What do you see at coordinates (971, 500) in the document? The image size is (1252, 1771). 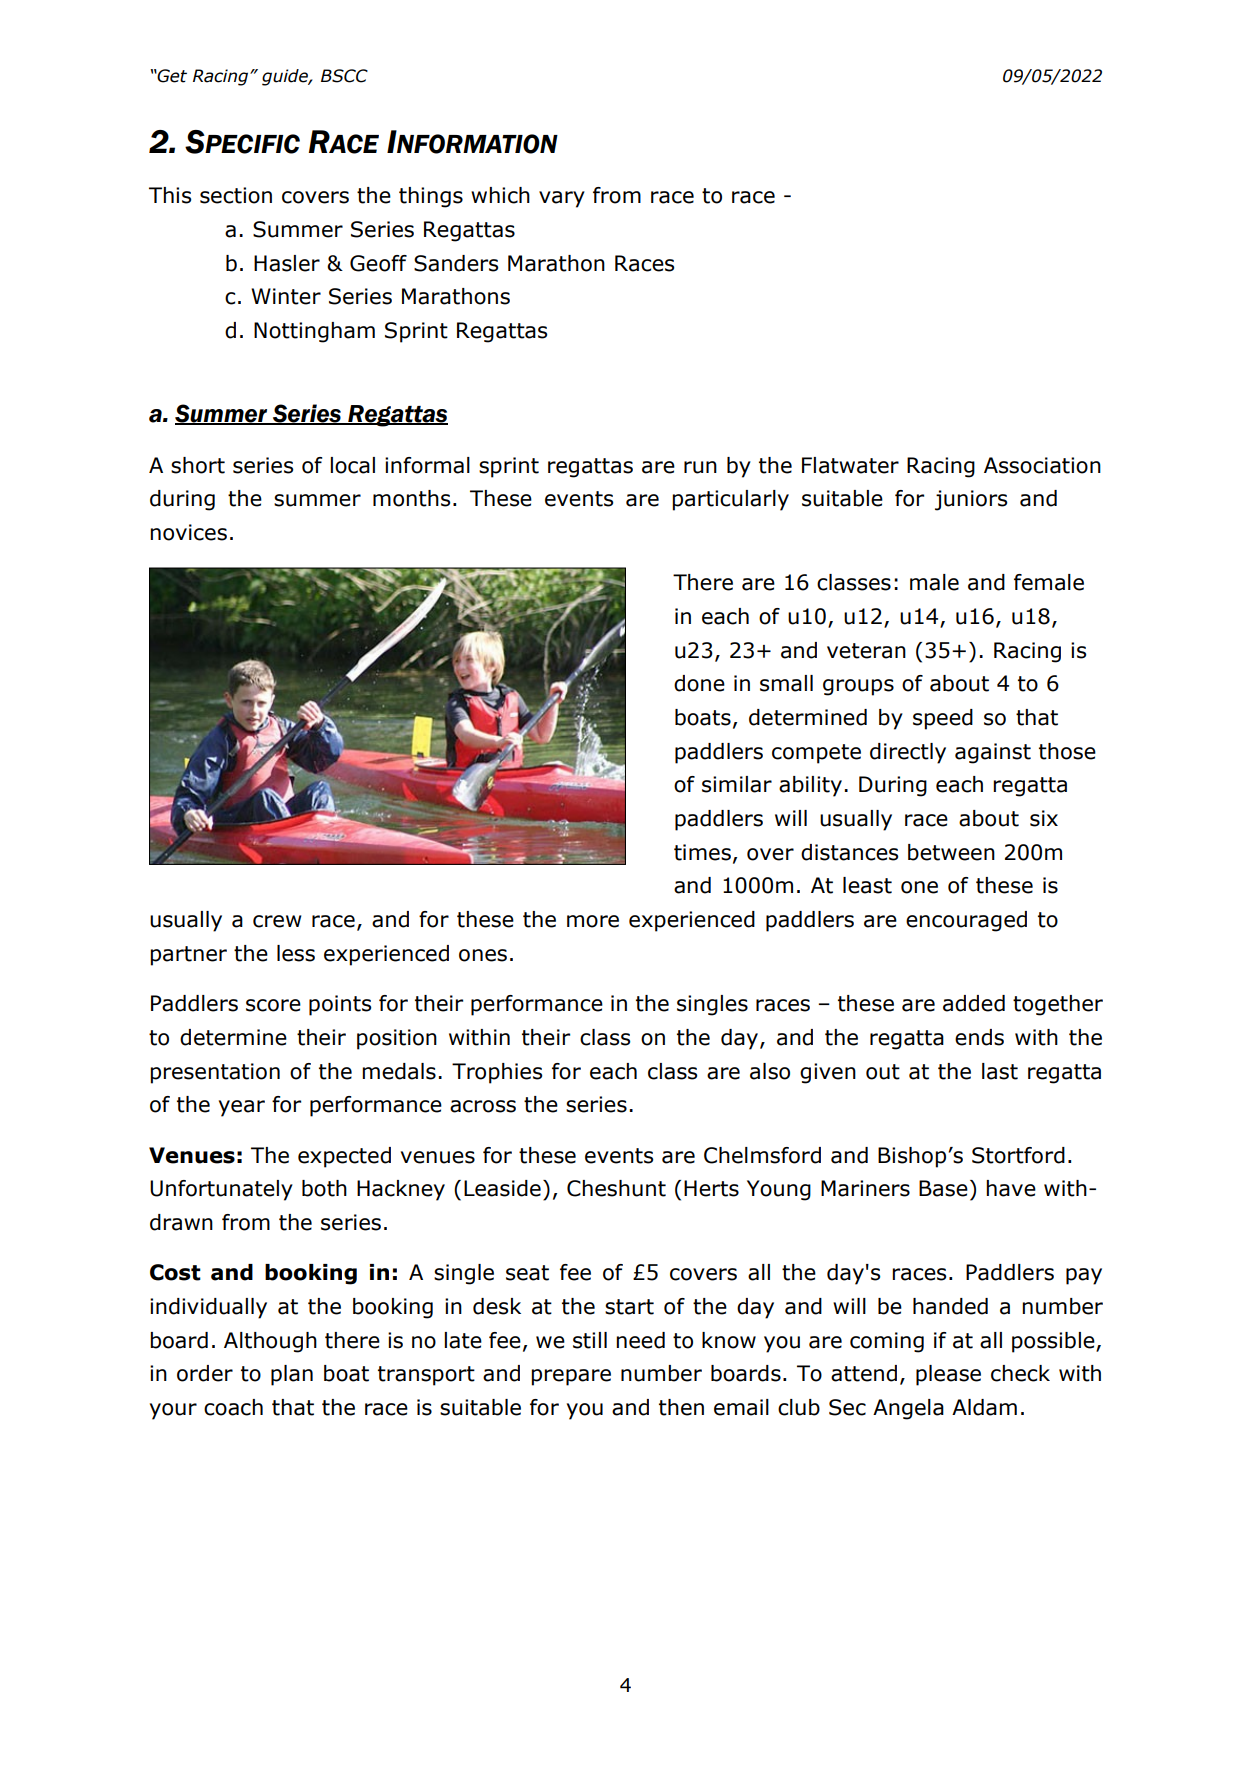 I see `juniors` at bounding box center [971, 500].
